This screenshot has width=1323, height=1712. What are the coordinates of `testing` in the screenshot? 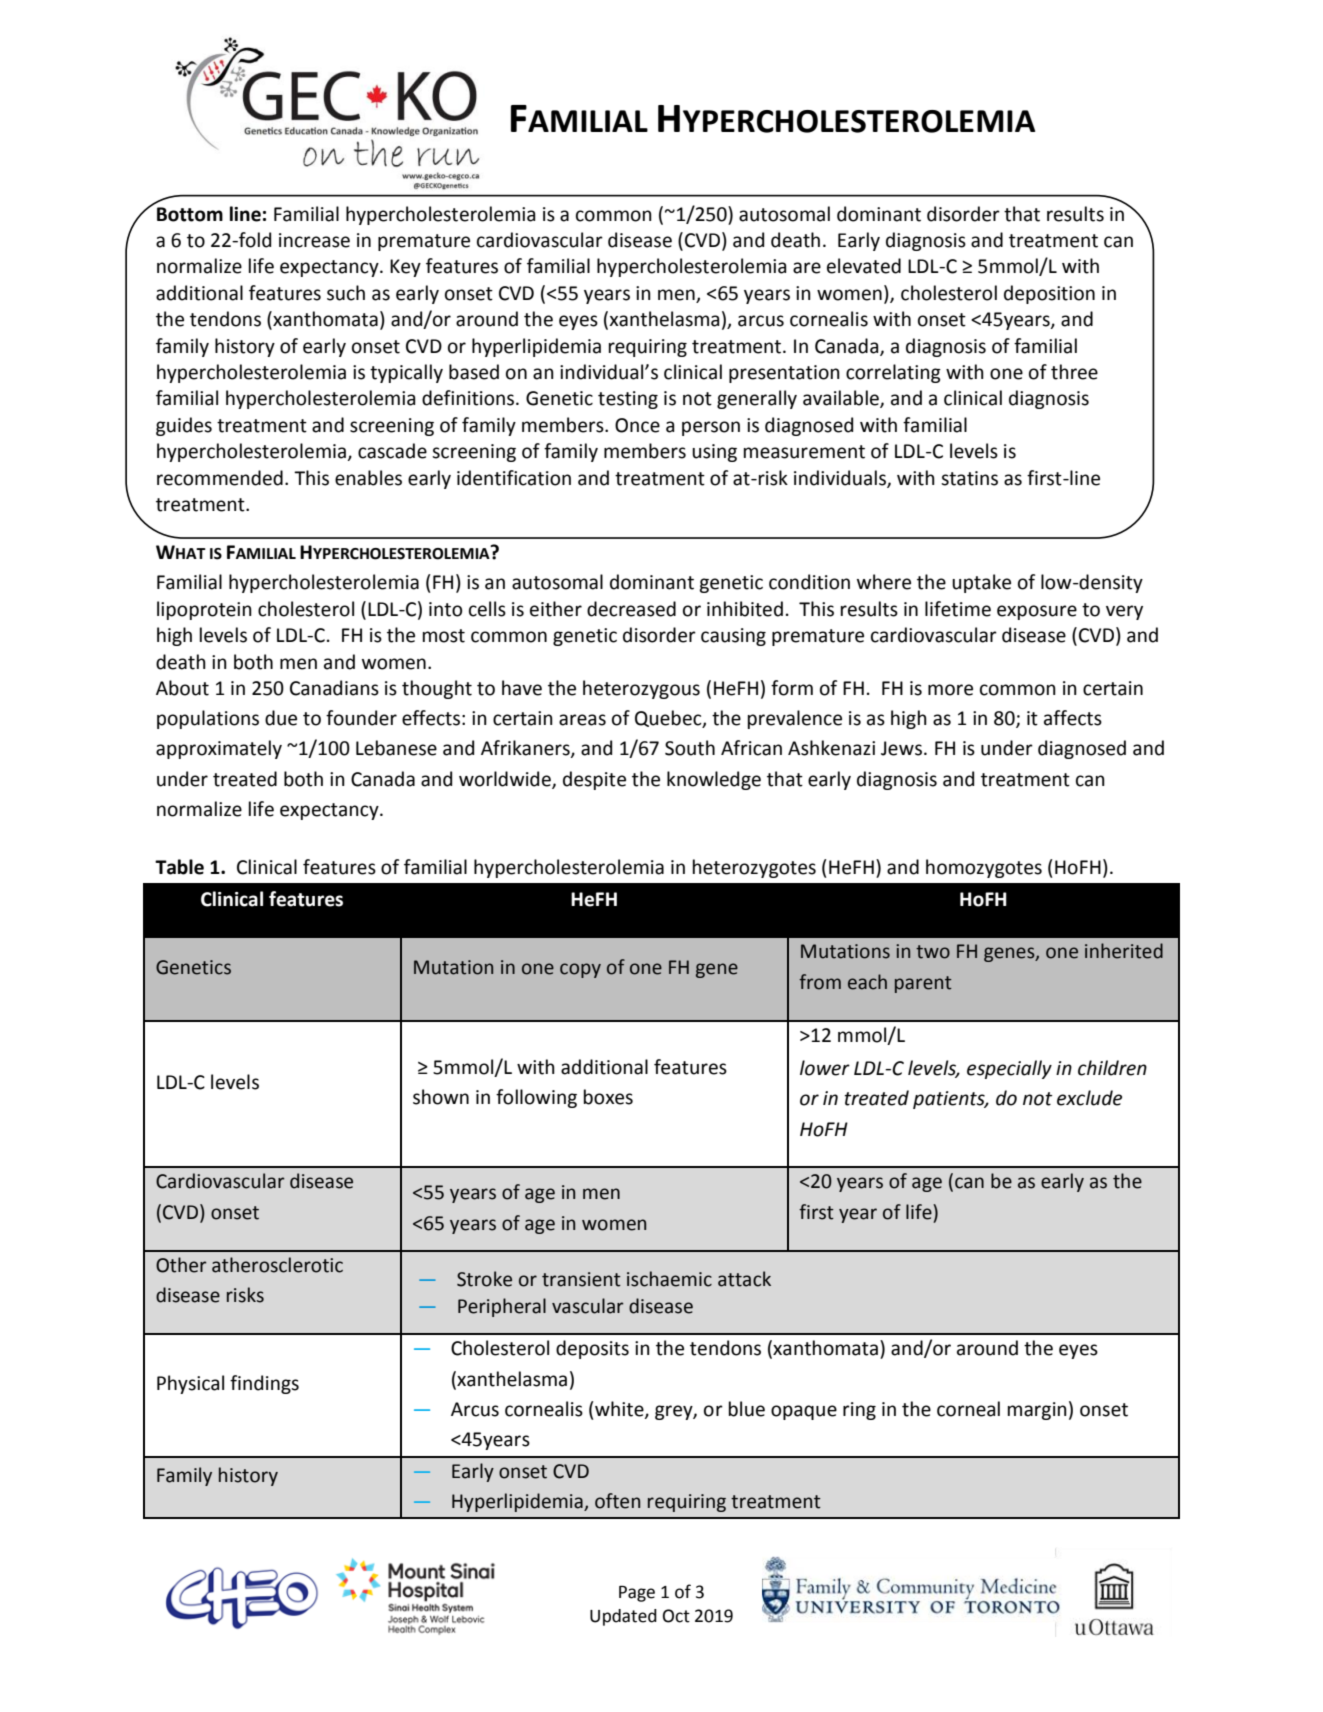 It's located at (628, 400).
